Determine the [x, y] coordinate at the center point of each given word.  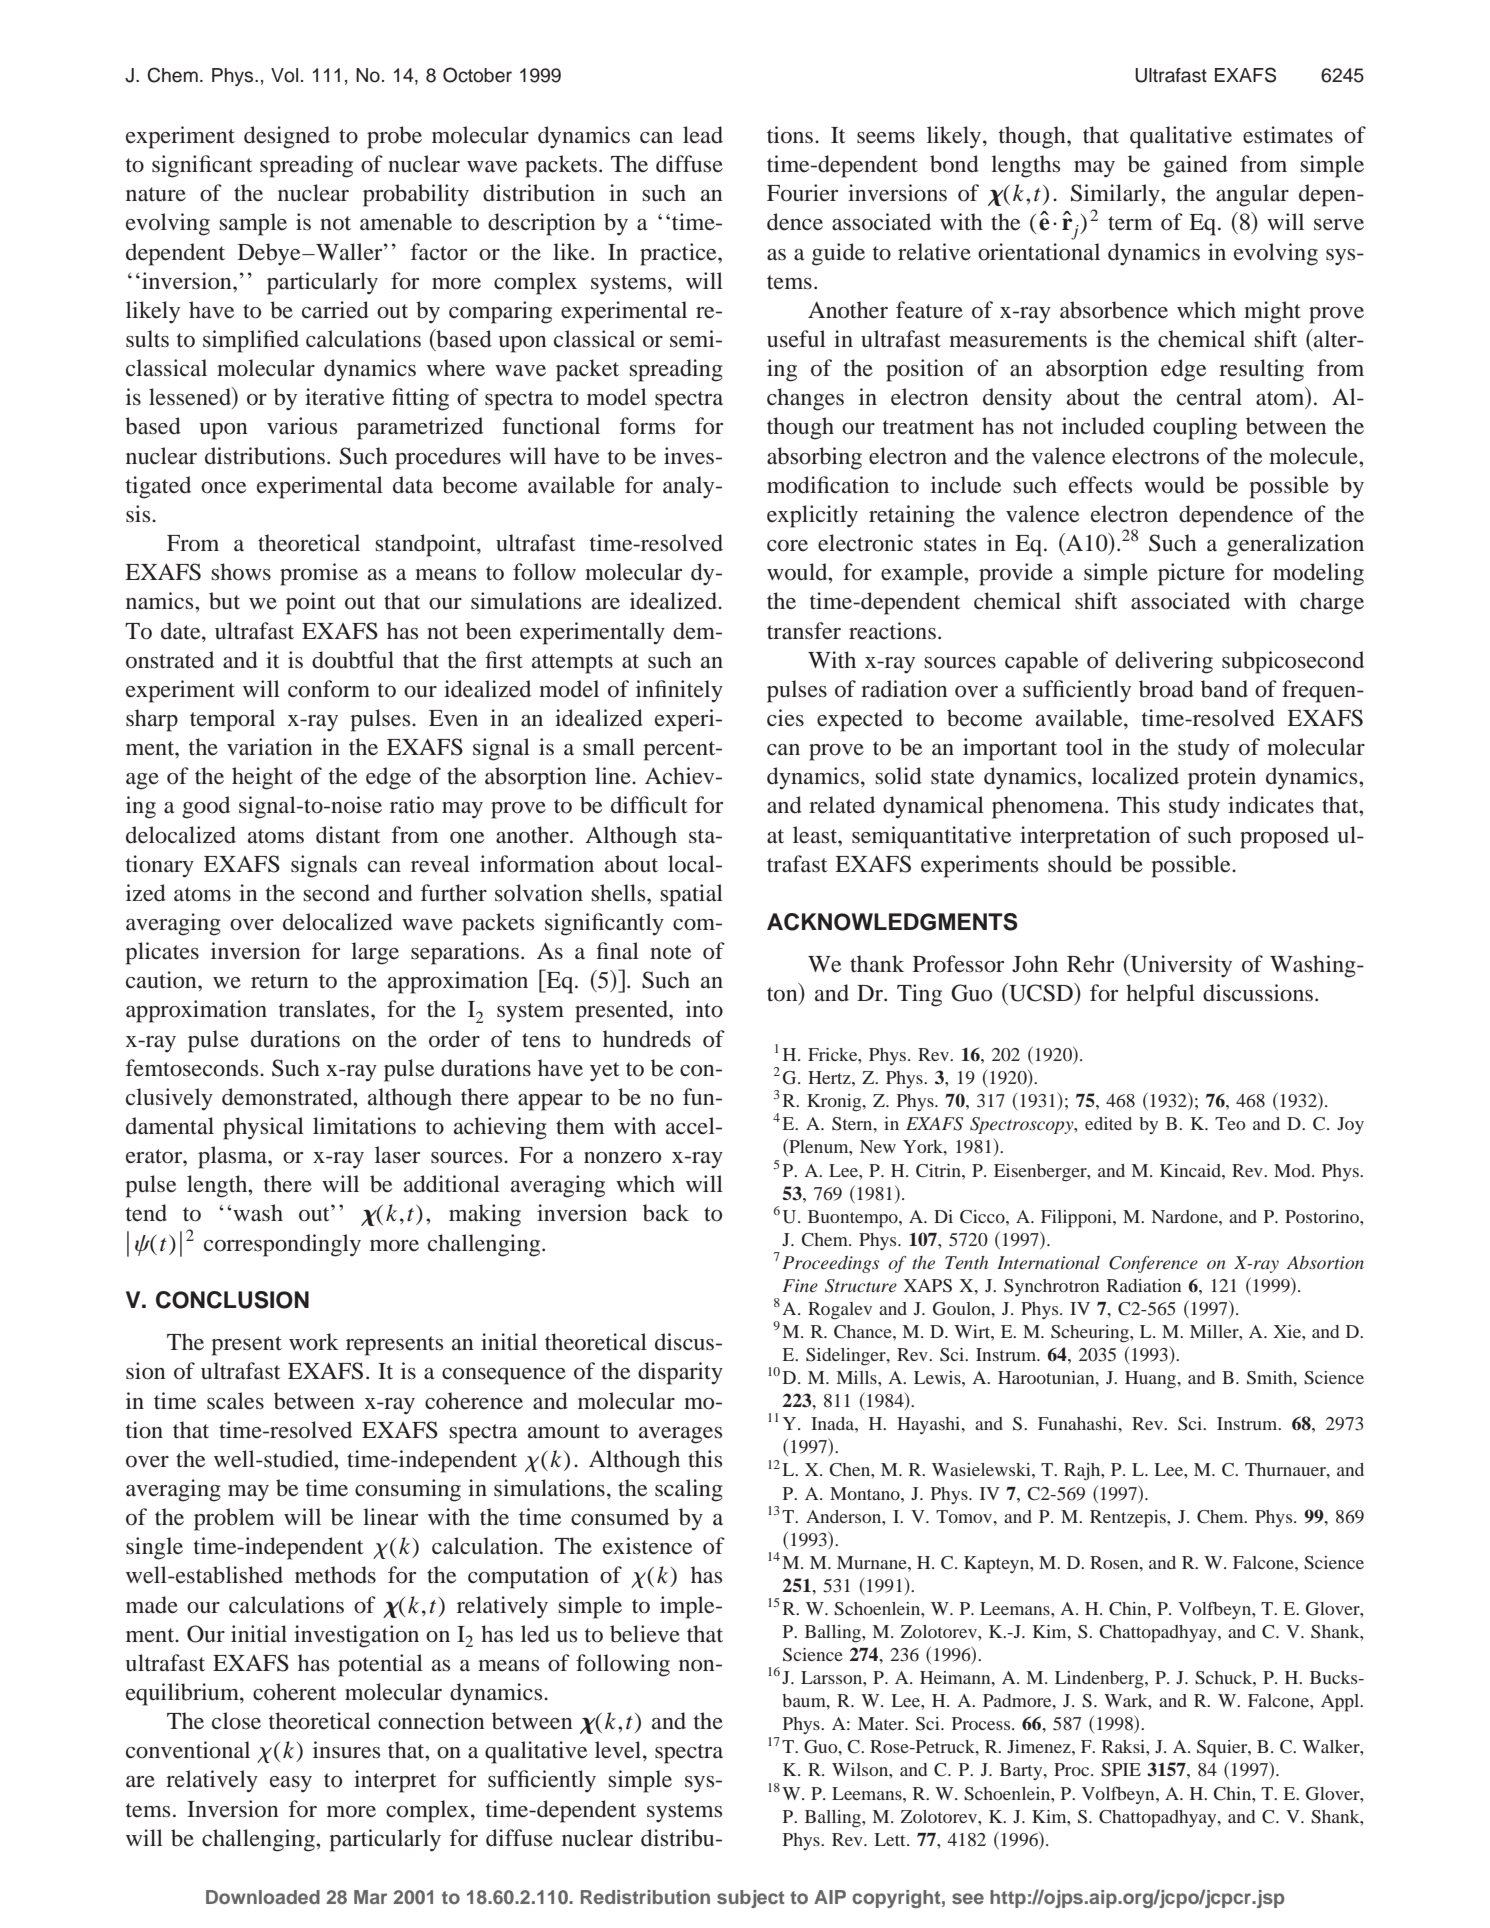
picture [1191, 574]
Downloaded [263, 1897]
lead [703, 135]
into [704, 1009]
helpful [1160, 995]
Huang [1152, 1380]
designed [287, 137]
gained [1195, 166]
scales [235, 1401]
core [787, 546]
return [280, 981]
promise [319, 574]
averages [680, 1435]
